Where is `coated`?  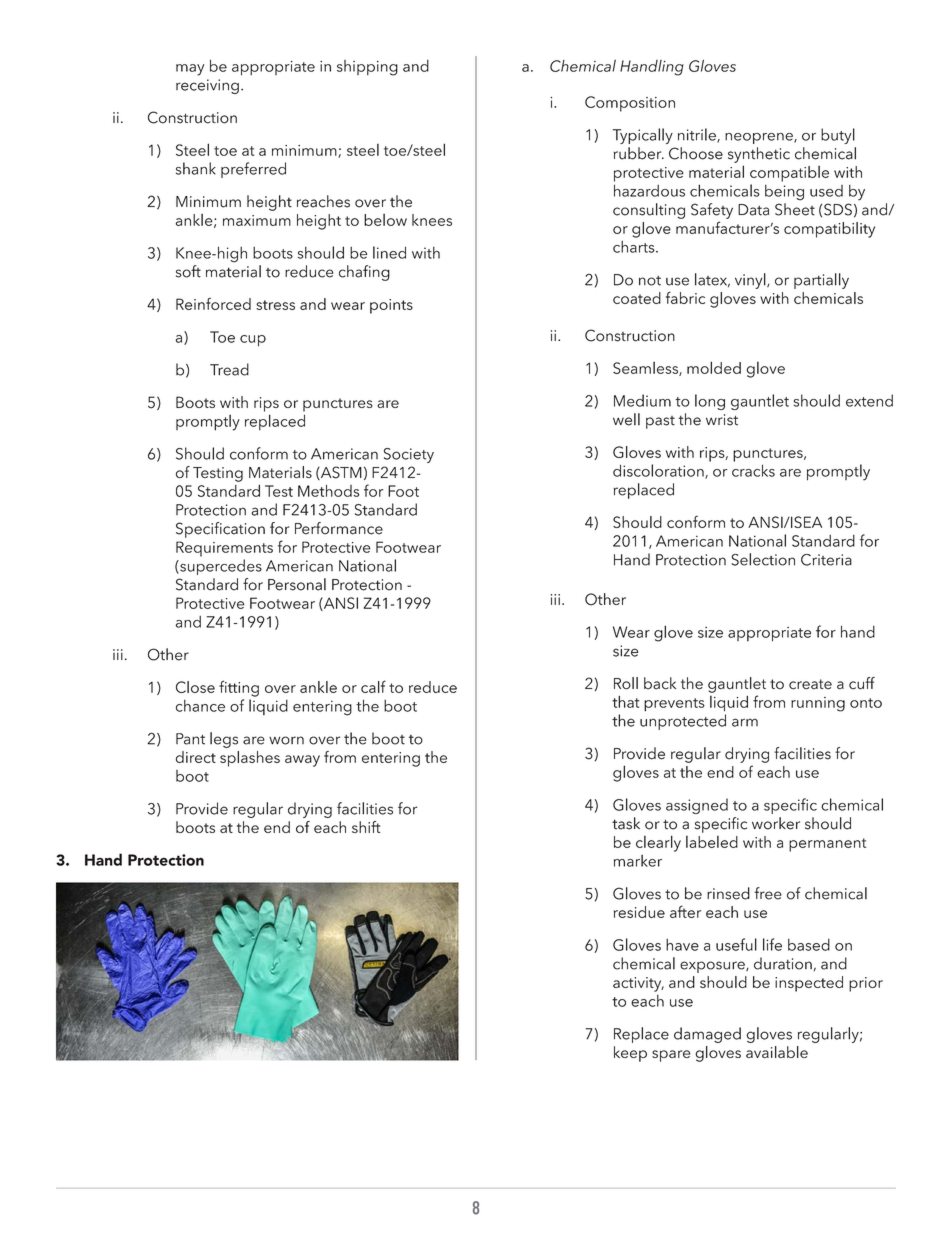 coated is located at coordinates (637, 298).
